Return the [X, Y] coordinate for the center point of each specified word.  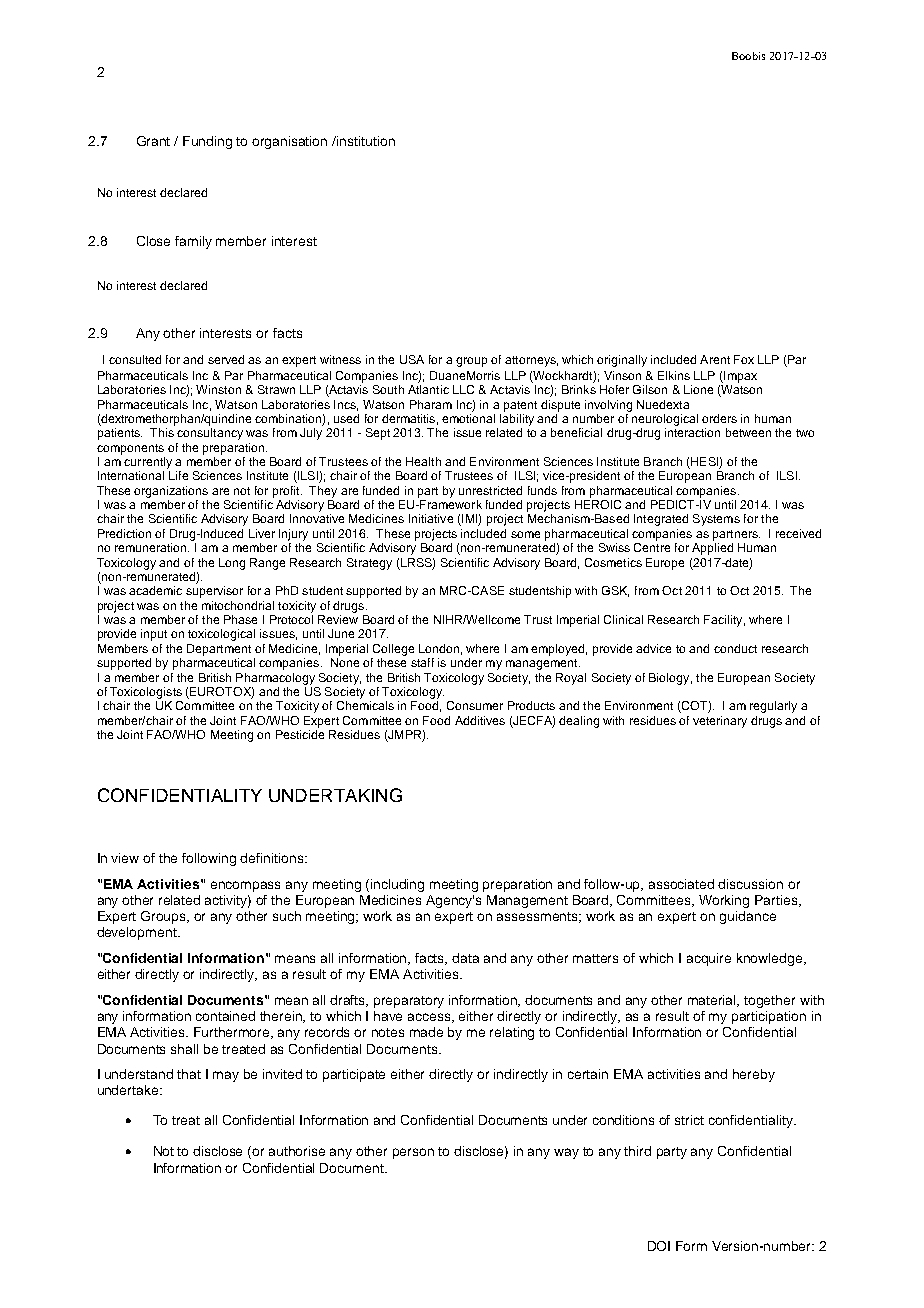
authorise [297, 1151]
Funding [207, 142]
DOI [659, 1246]
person [413, 1153]
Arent [715, 359]
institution [365, 141]
